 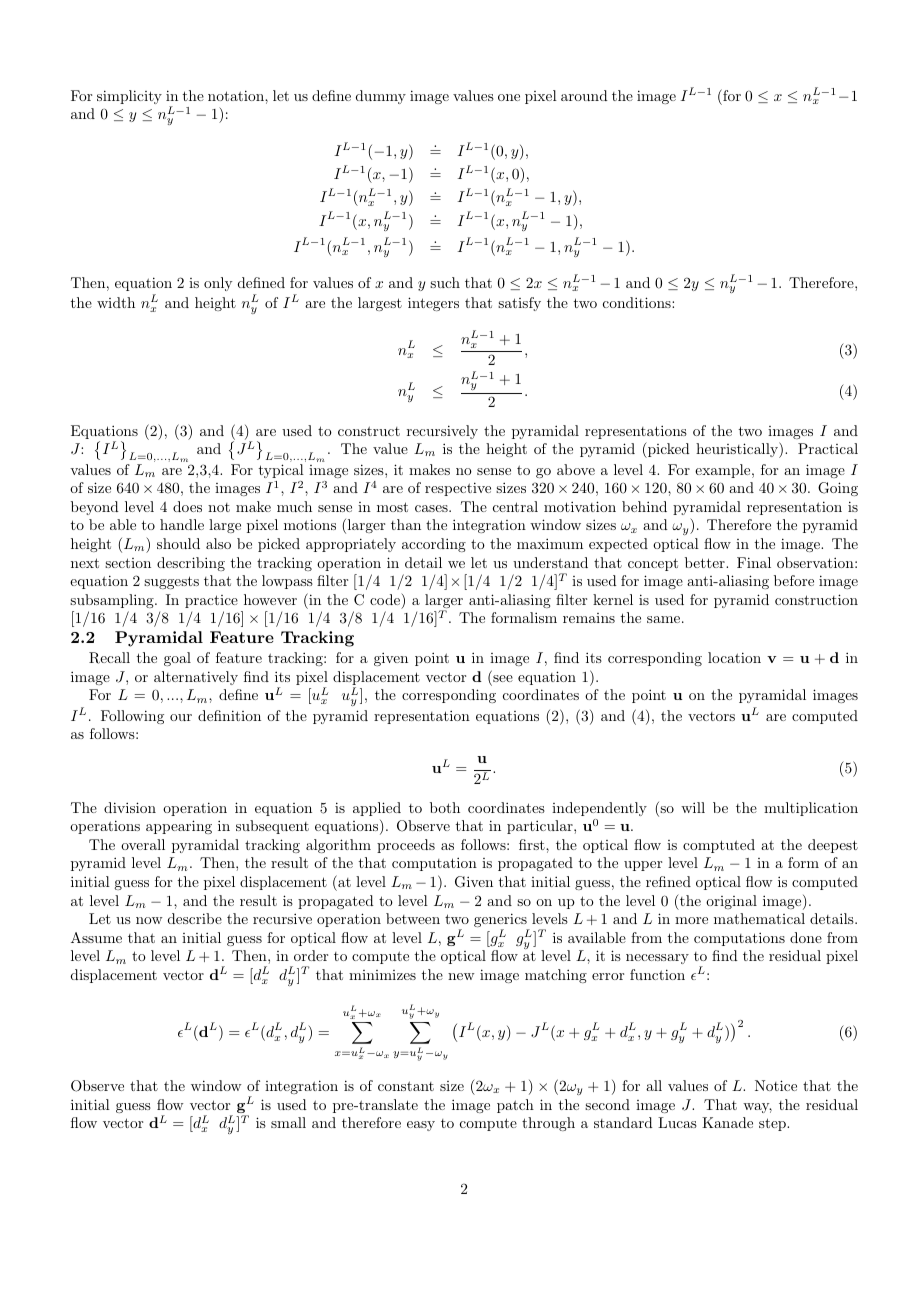 I want to click on small, so click(x=288, y=1122).
